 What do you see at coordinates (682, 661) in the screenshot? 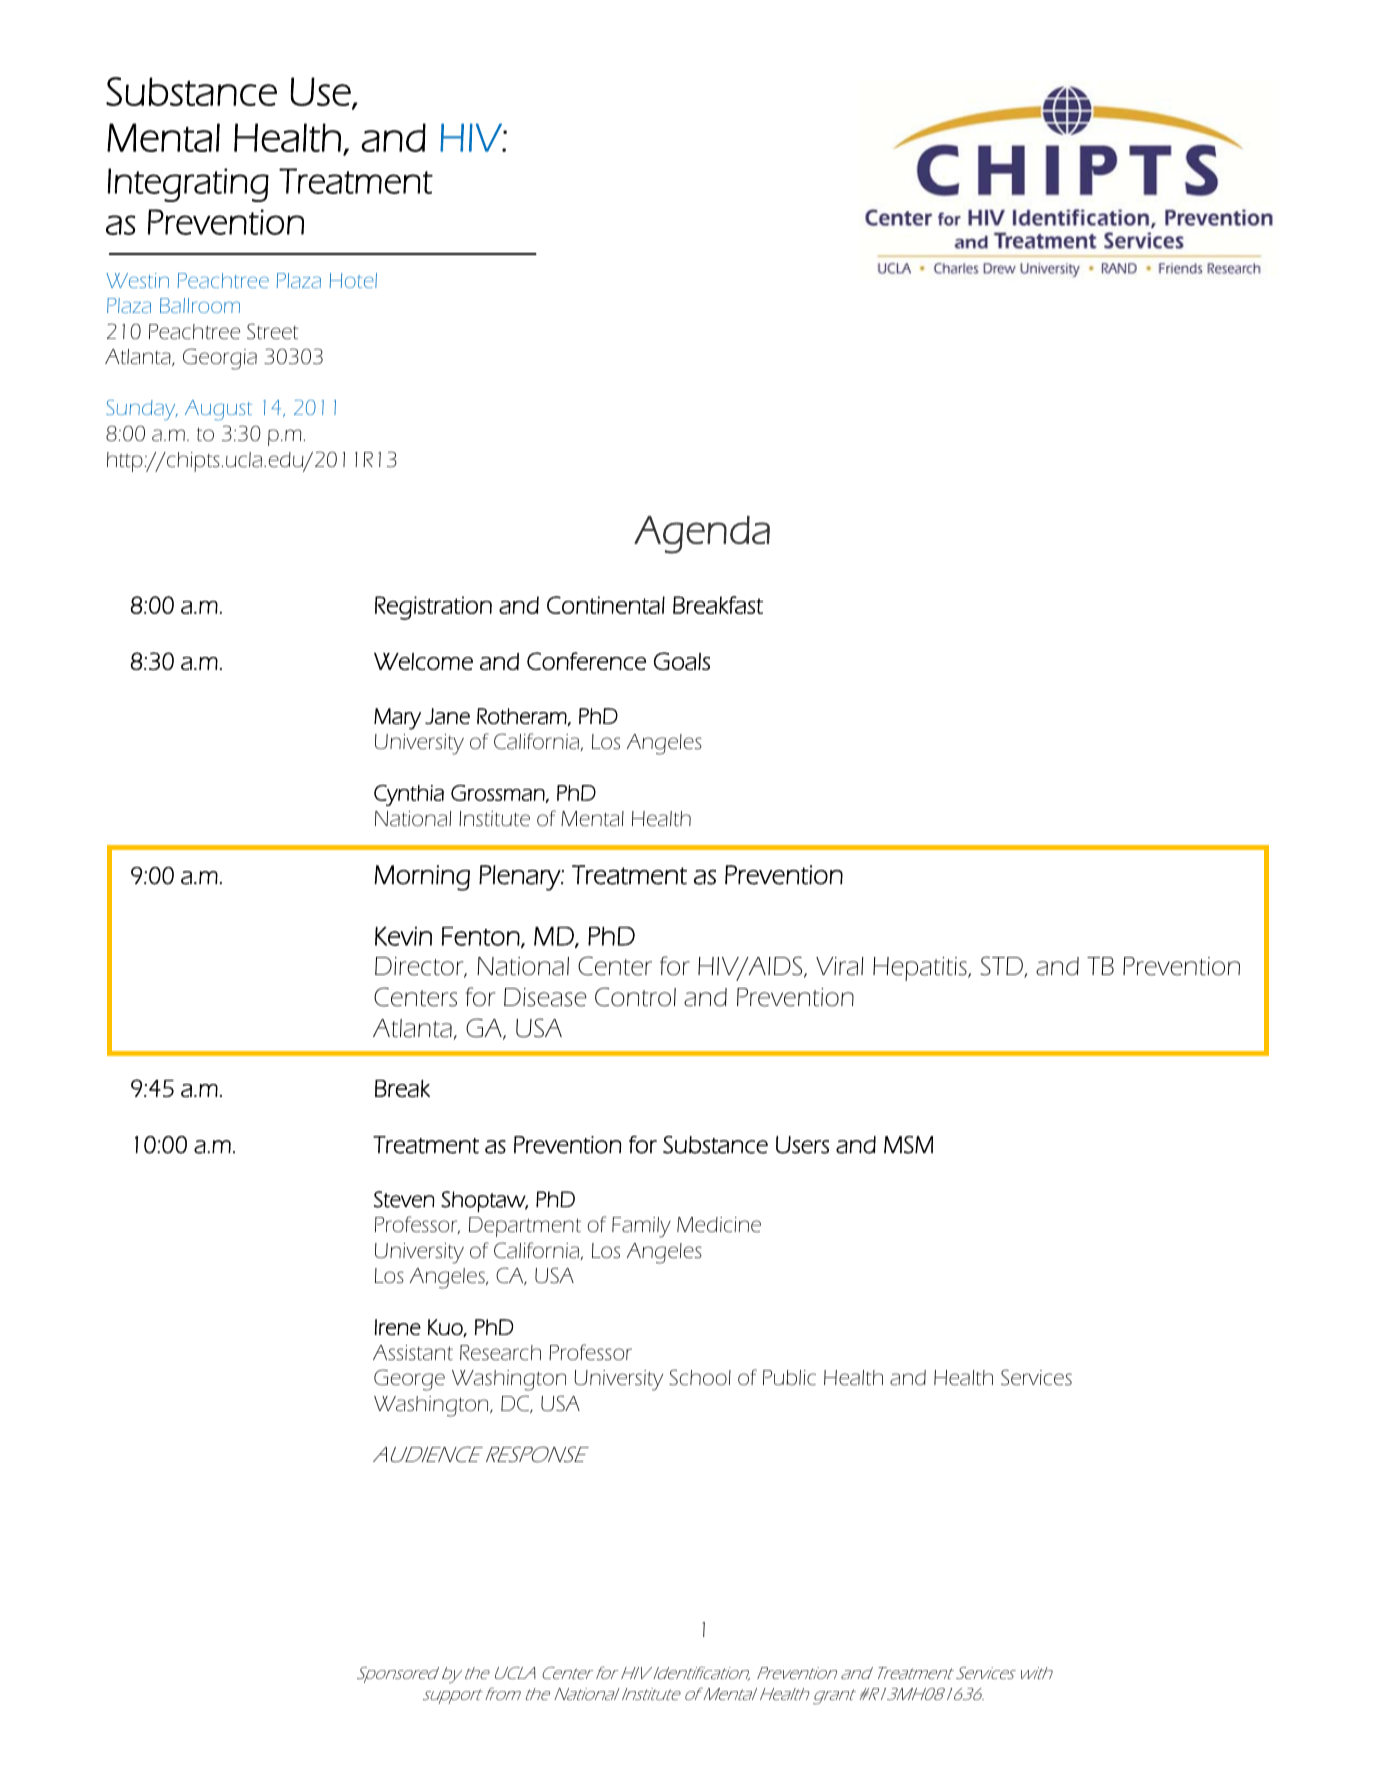
I see `Goals` at bounding box center [682, 661].
